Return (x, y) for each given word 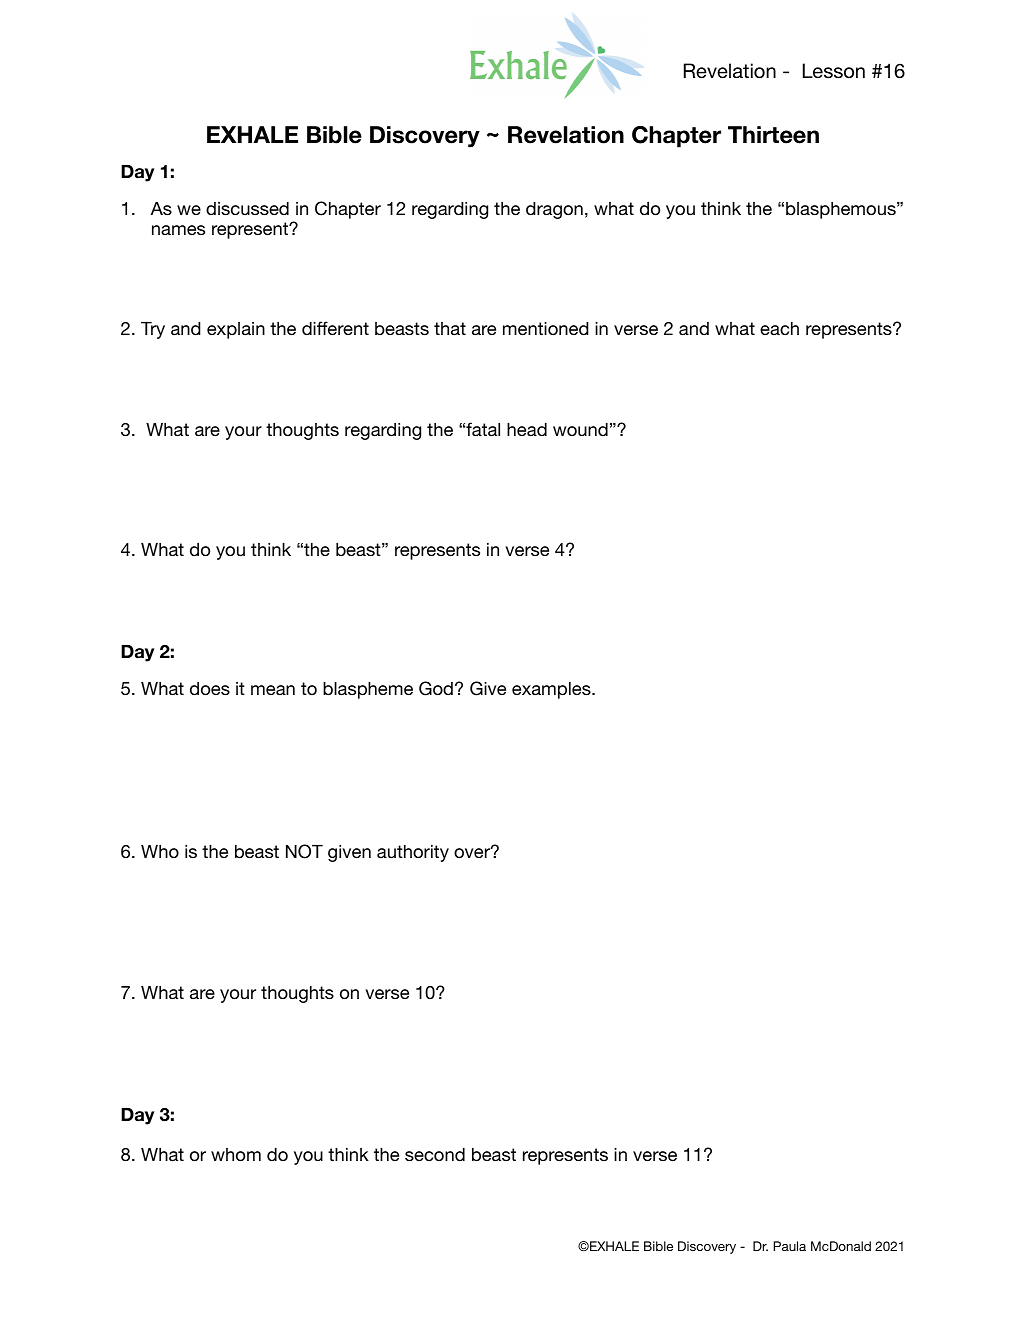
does (210, 688)
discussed (247, 208)
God (436, 688)
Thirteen (773, 135)
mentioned (546, 328)
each (779, 328)
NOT (304, 851)
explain (236, 330)
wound (580, 429)
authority (413, 853)
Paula (789, 1246)
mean (273, 690)
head (527, 429)
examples (552, 690)
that (450, 328)
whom (236, 1154)
